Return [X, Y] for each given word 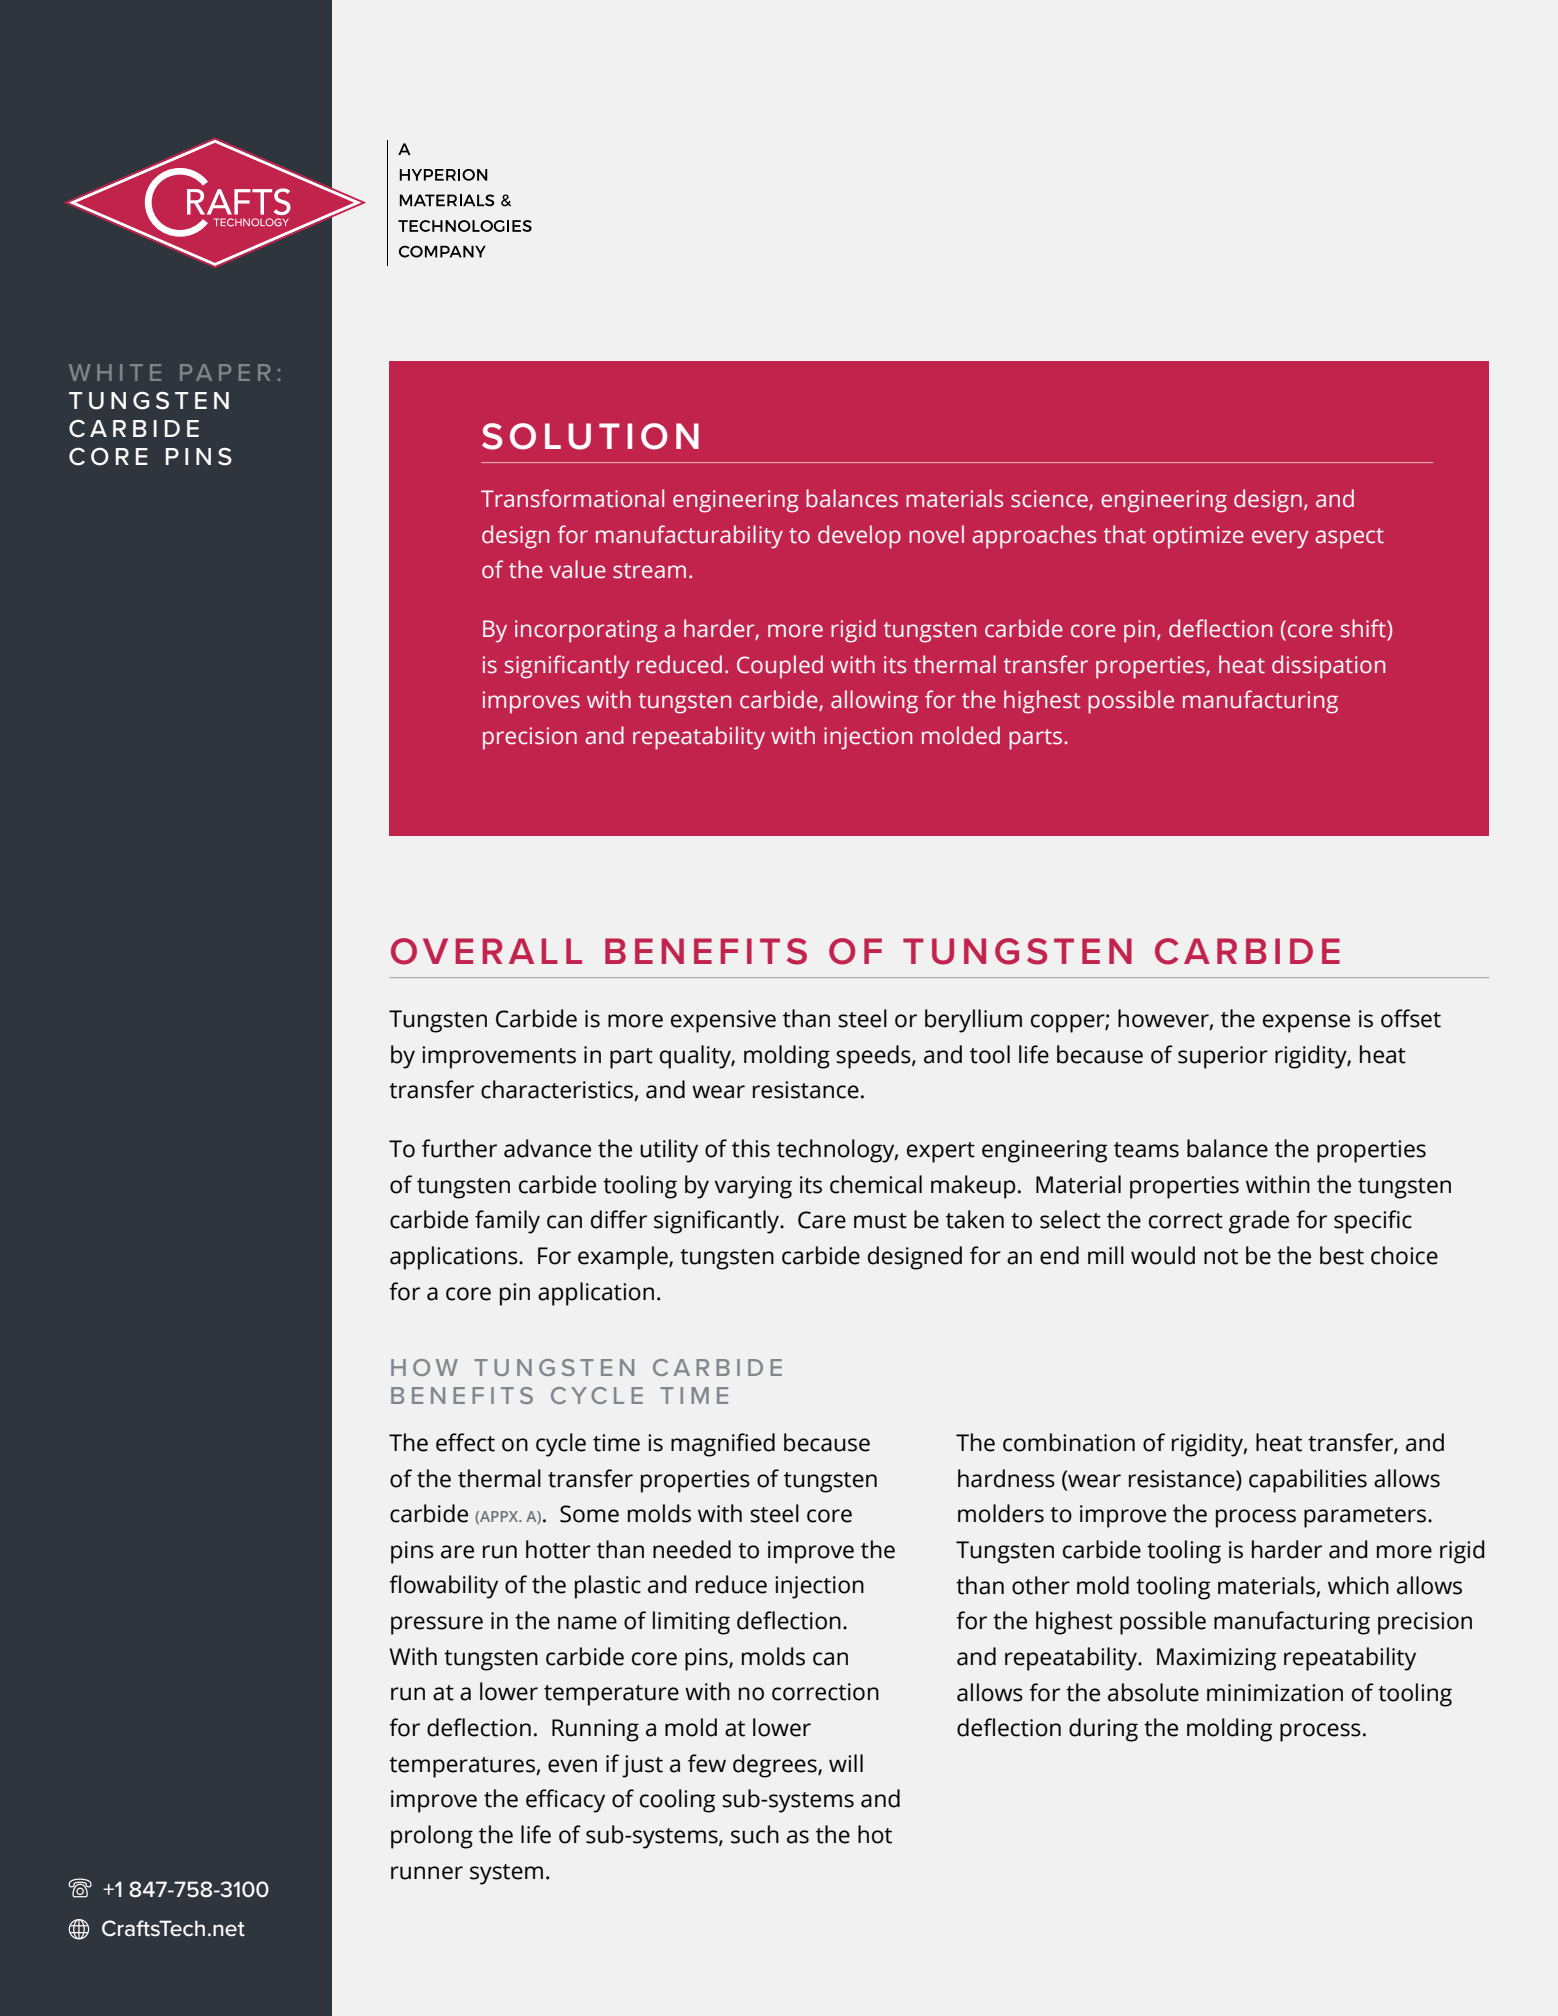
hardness [1006, 1478]
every [1280, 539]
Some [589, 1514]
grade [1259, 1222]
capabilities [1308, 1481]
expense [1306, 1023]
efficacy [565, 1801]
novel [936, 534]
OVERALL [486, 951]
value [578, 569]
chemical [876, 1184]
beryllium [973, 1021]
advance [547, 1148]
